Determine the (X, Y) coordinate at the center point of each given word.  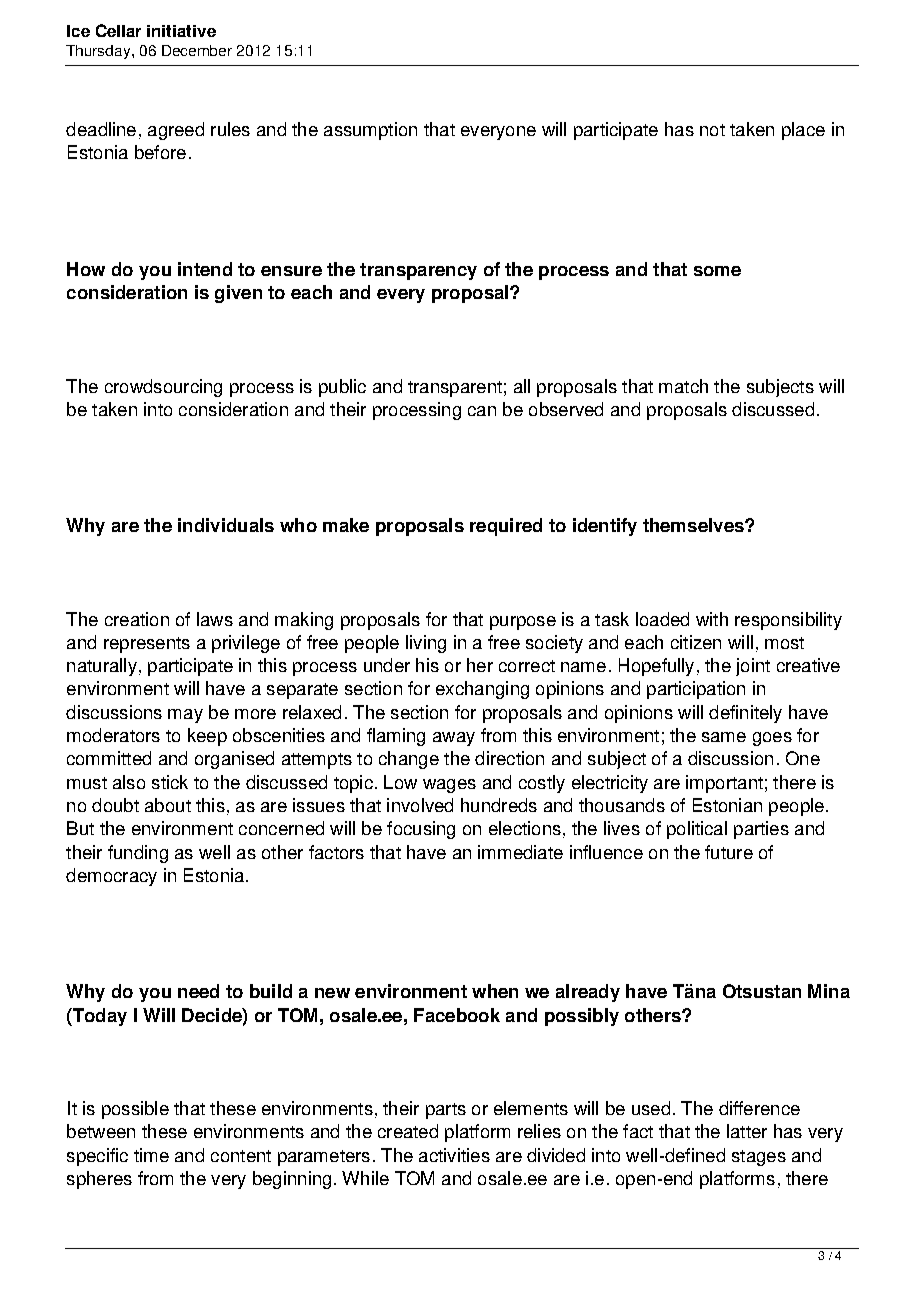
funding (138, 854)
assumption (370, 131)
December (197, 50)
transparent (455, 389)
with (712, 619)
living (426, 644)
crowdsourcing (163, 388)
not (712, 130)
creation (137, 619)
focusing (421, 830)
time (151, 1155)
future (729, 852)
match (683, 386)
